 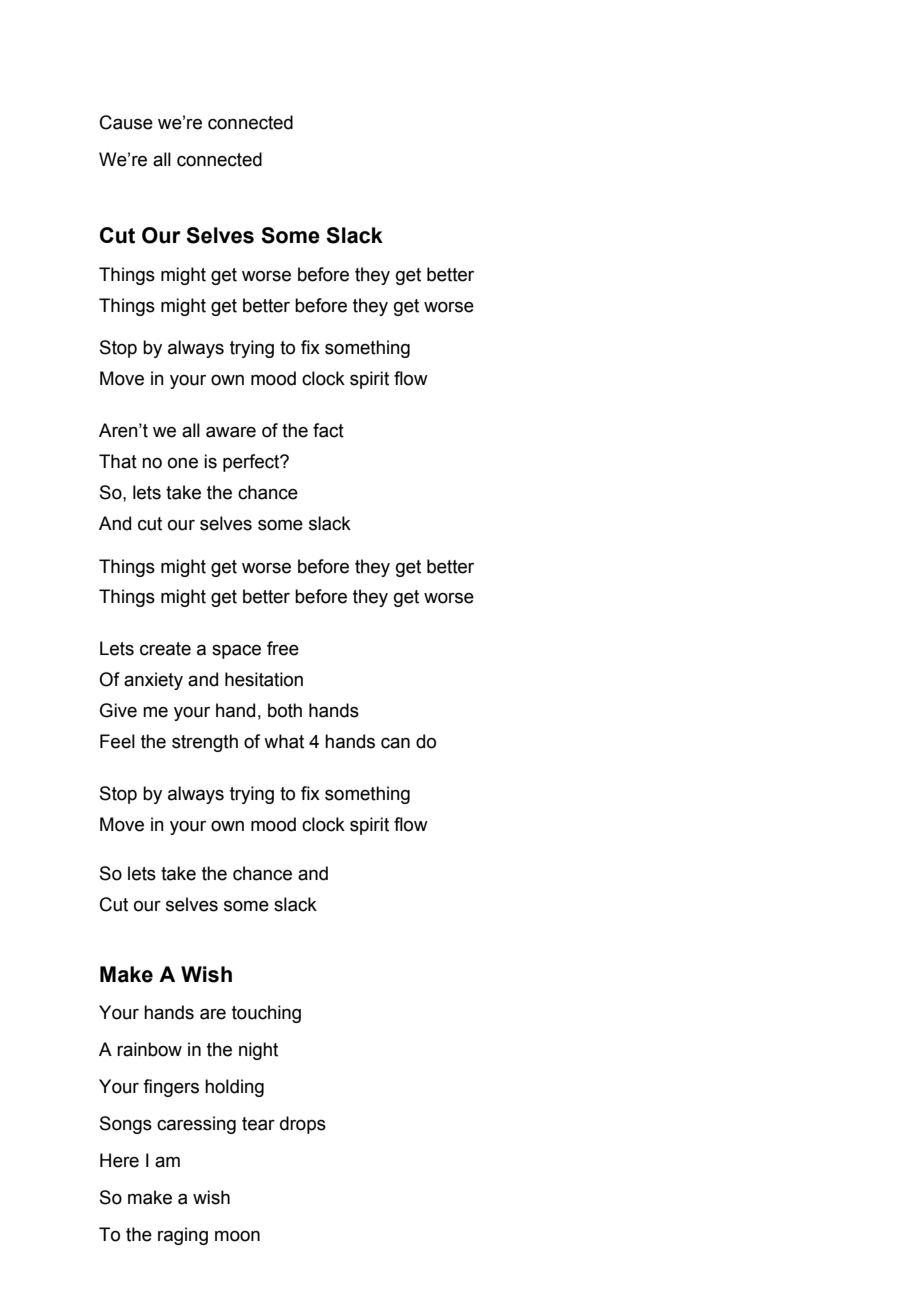 I want to click on tear, so click(x=258, y=1124).
